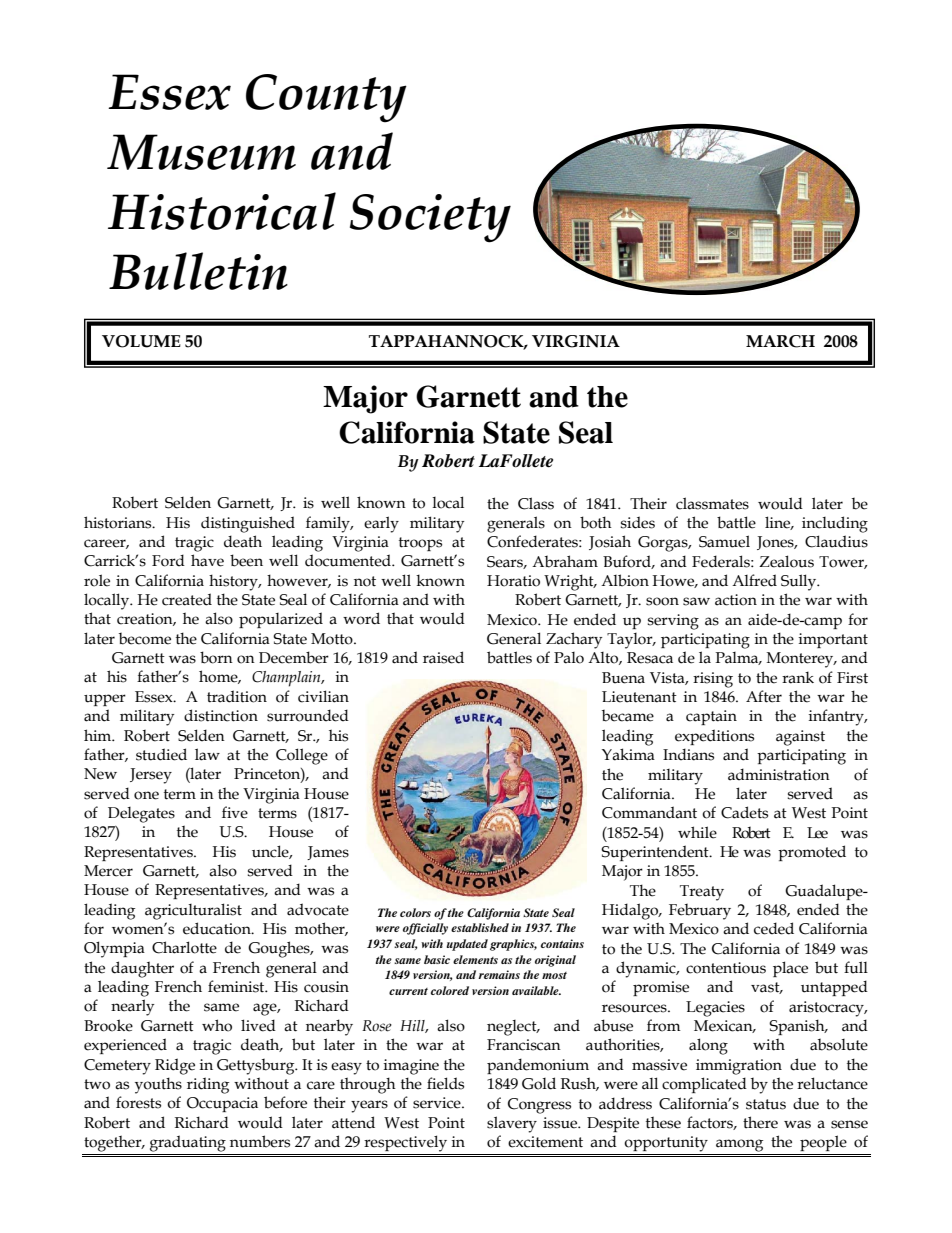 Image resolution: width=952 pixels, height=1233 pixels. I want to click on established, so click(480, 927).
